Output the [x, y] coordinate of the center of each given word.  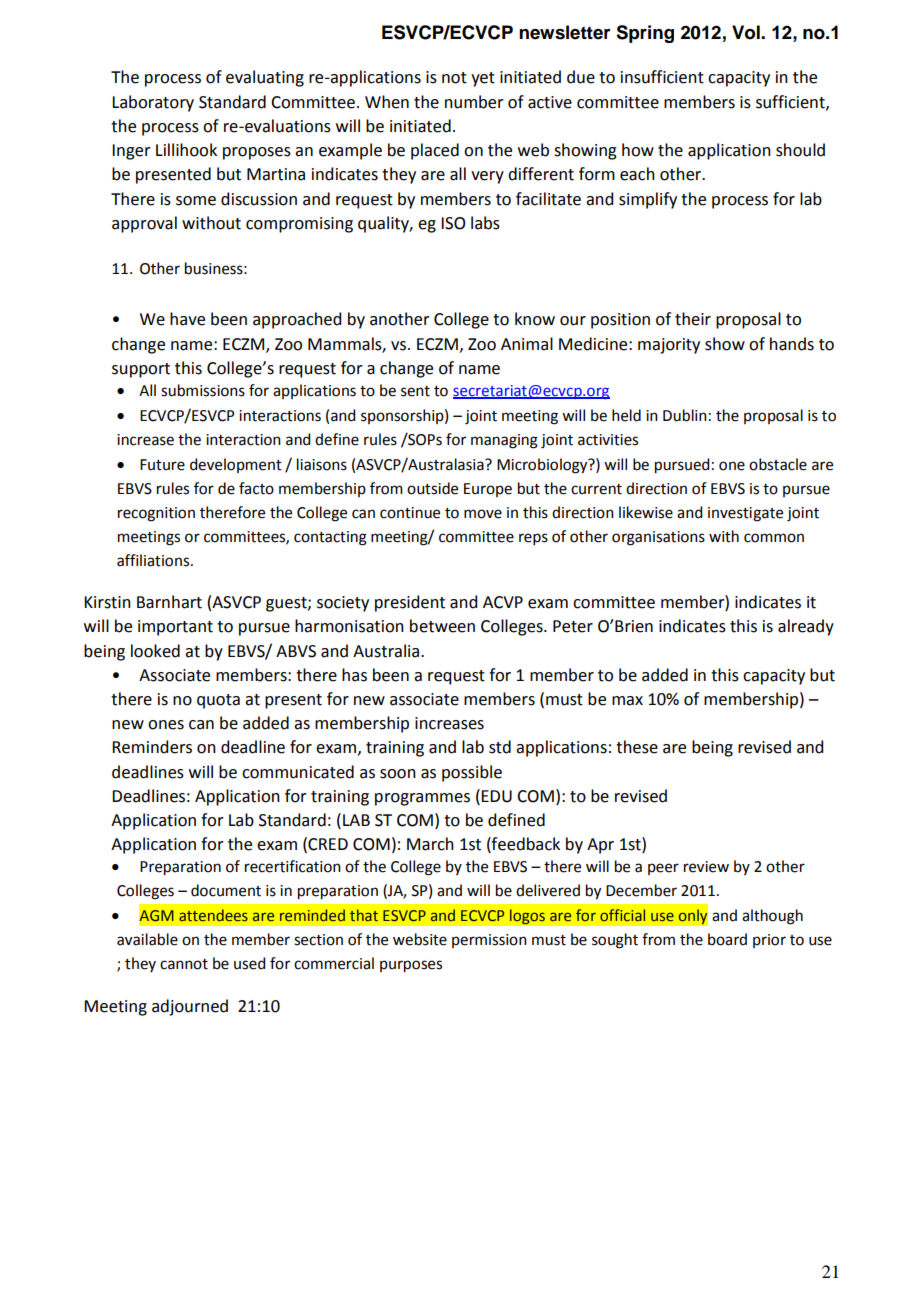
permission [489, 941]
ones [166, 725]
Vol [747, 32]
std [500, 747]
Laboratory [153, 103]
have [187, 319]
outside [432, 488]
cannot [184, 964]
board [727, 939]
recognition [156, 514]
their [693, 319]
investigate [745, 514]
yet [483, 79]
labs [485, 223]
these [637, 747]
